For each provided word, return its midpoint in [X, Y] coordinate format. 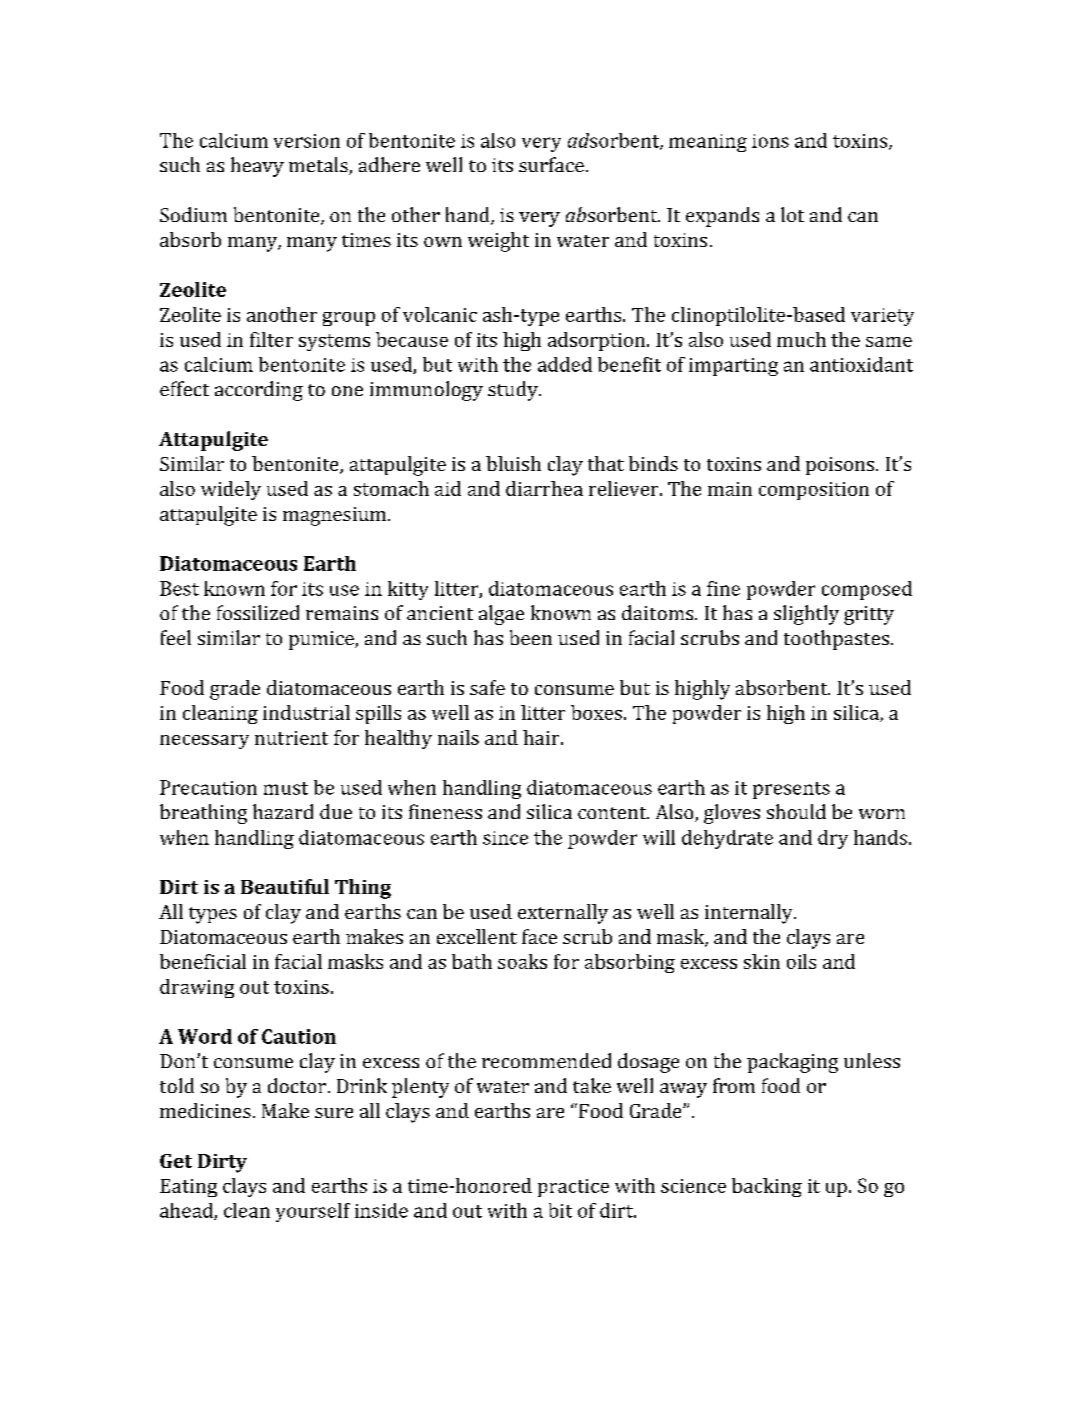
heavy [257, 167]
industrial [306, 712]
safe [487, 687]
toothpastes [836, 640]
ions [770, 141]
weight [498, 242]
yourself [313, 1212]
